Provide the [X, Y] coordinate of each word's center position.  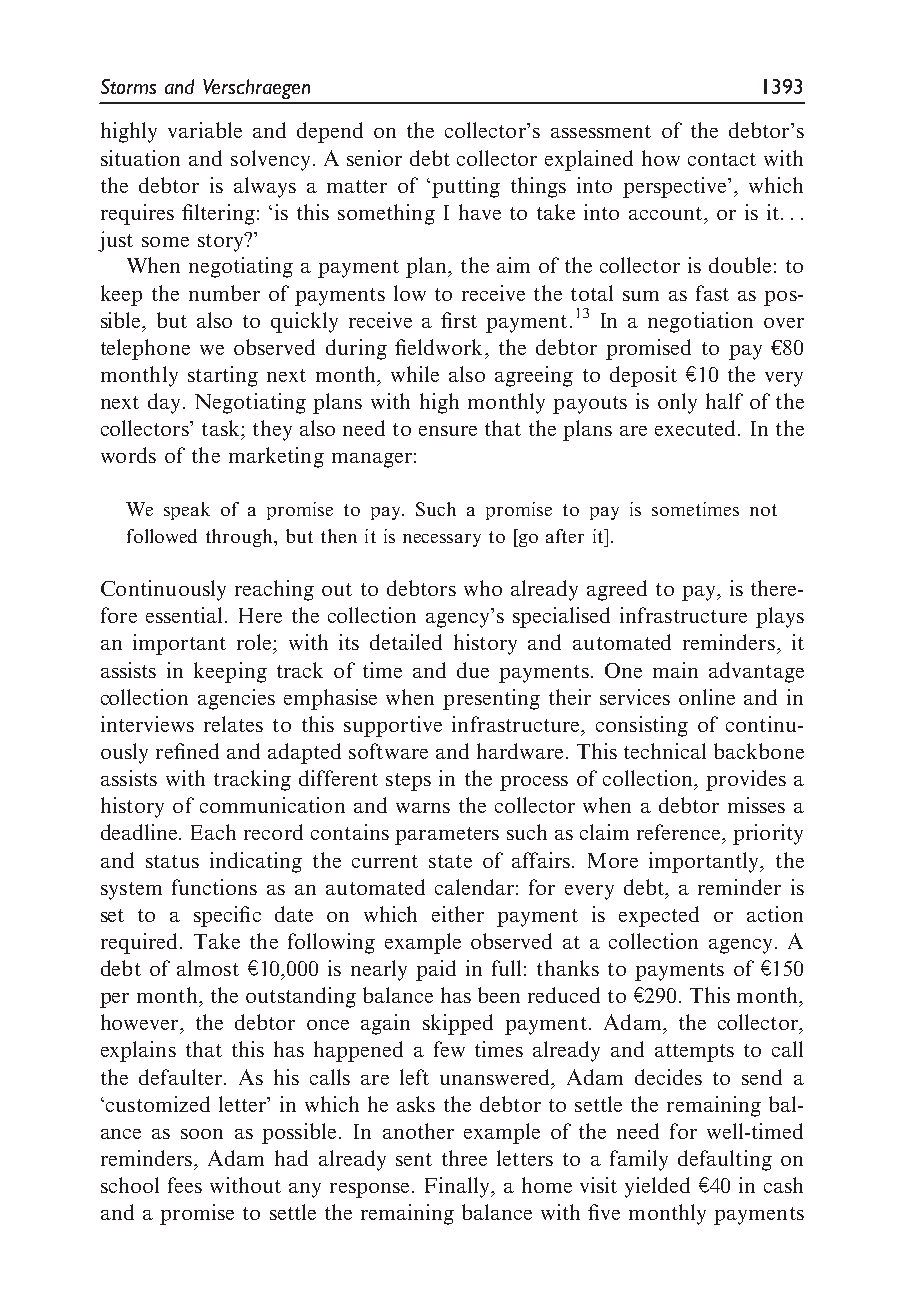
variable [205, 130]
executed [695, 428]
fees [185, 1185]
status [172, 861]
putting [466, 187]
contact [722, 159]
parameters [447, 836]
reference [680, 832]
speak [187, 511]
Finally [458, 1187]
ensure [448, 431]
